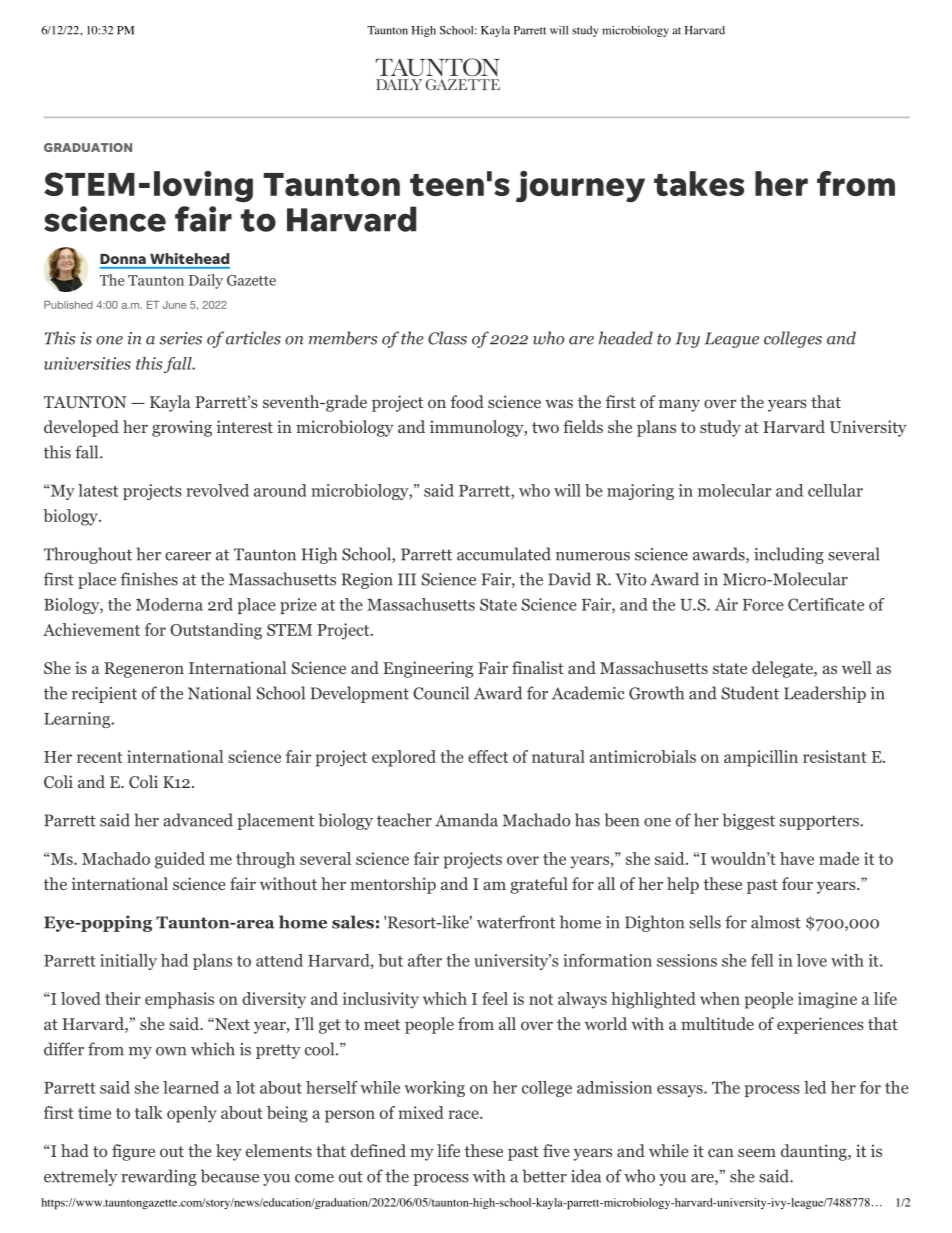 The height and width of the screenshot is (1233, 952). Describe the element at coordinates (699, 183) in the screenshot. I see `takes` at that location.
